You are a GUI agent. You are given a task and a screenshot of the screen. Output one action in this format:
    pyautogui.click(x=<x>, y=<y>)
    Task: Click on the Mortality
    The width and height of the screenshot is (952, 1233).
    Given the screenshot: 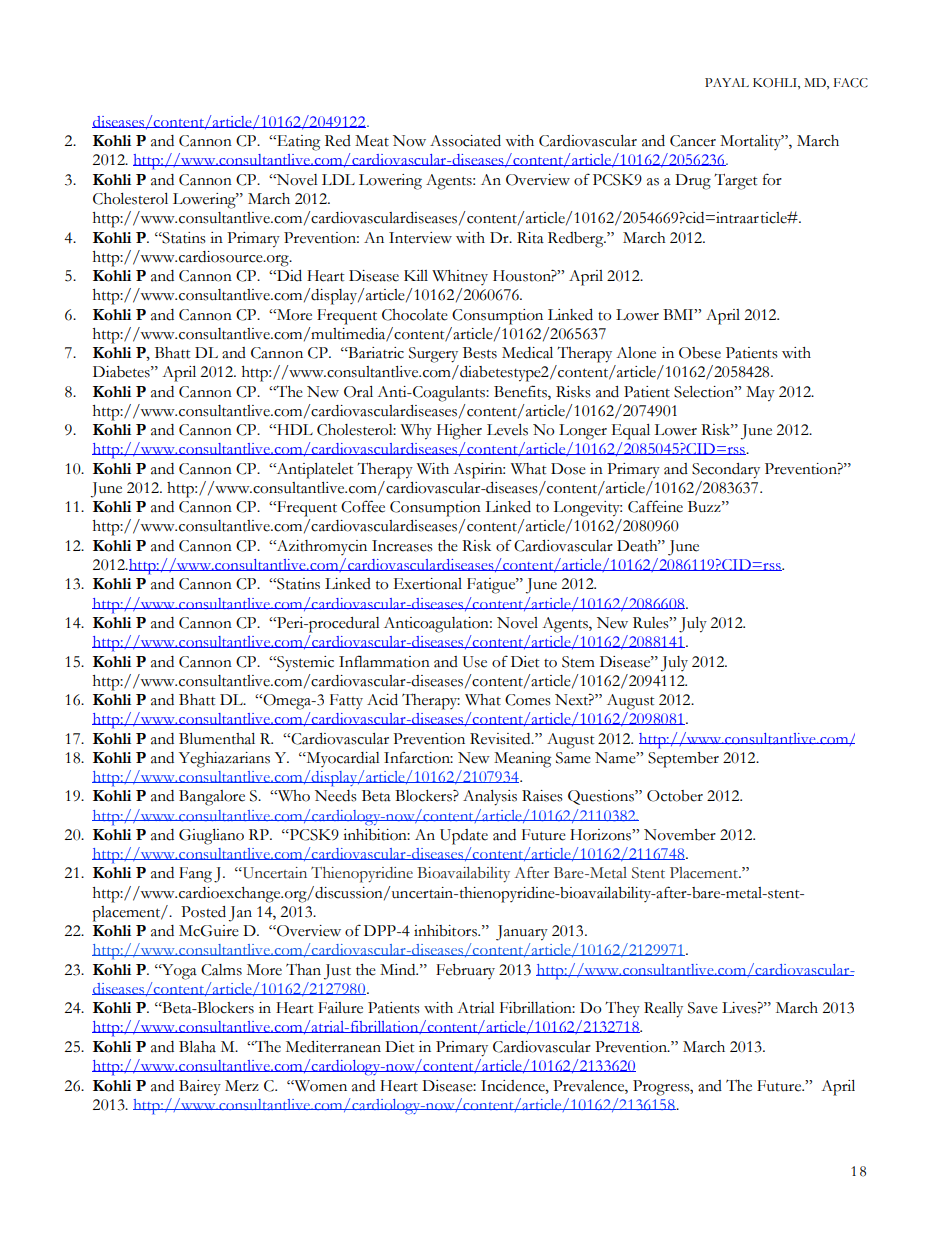 What is the action you would take?
    pyautogui.click(x=752, y=142)
